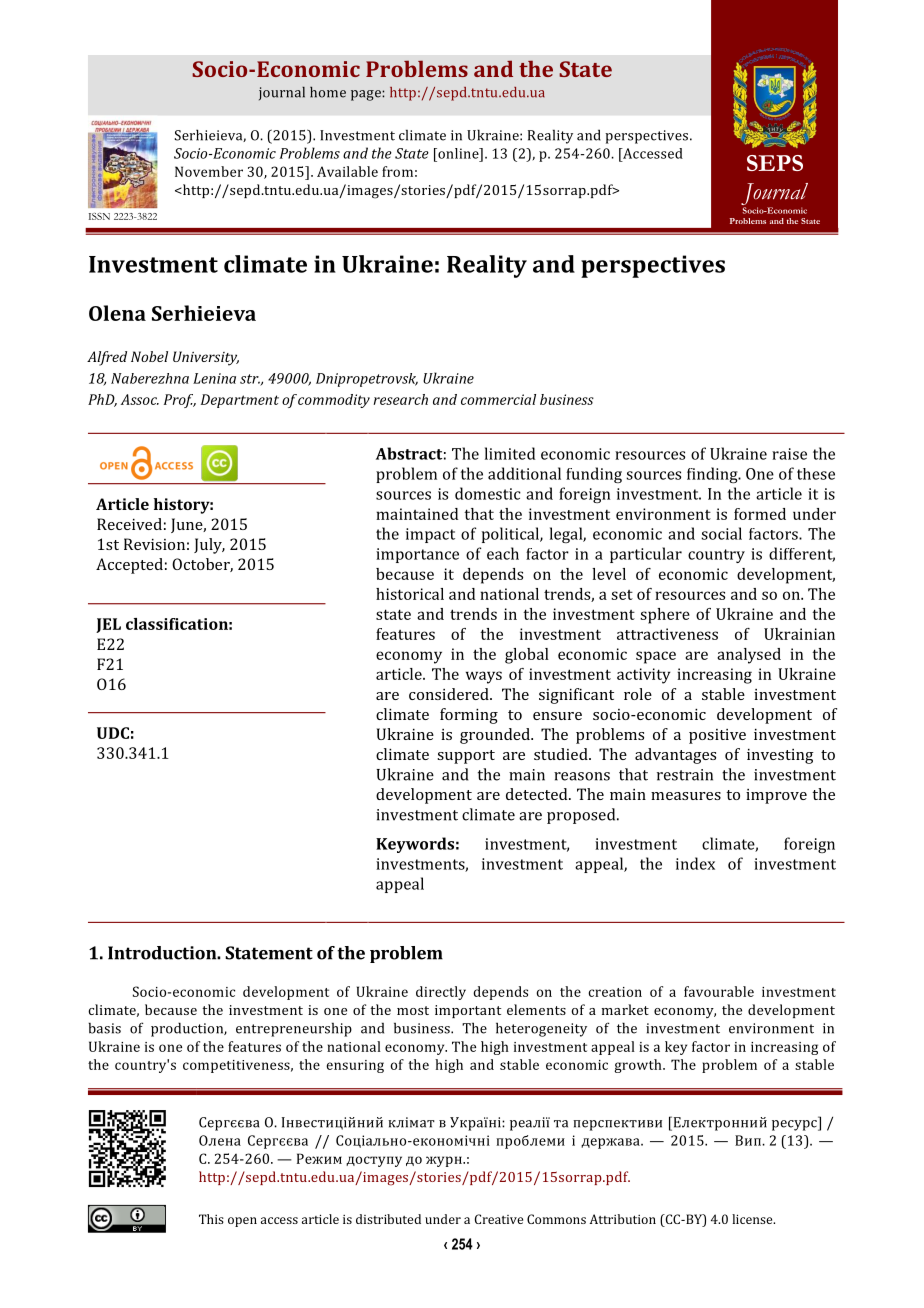 Image resolution: width=924 pixels, height=1308 pixels. I want to click on basis, so click(104, 1028).
